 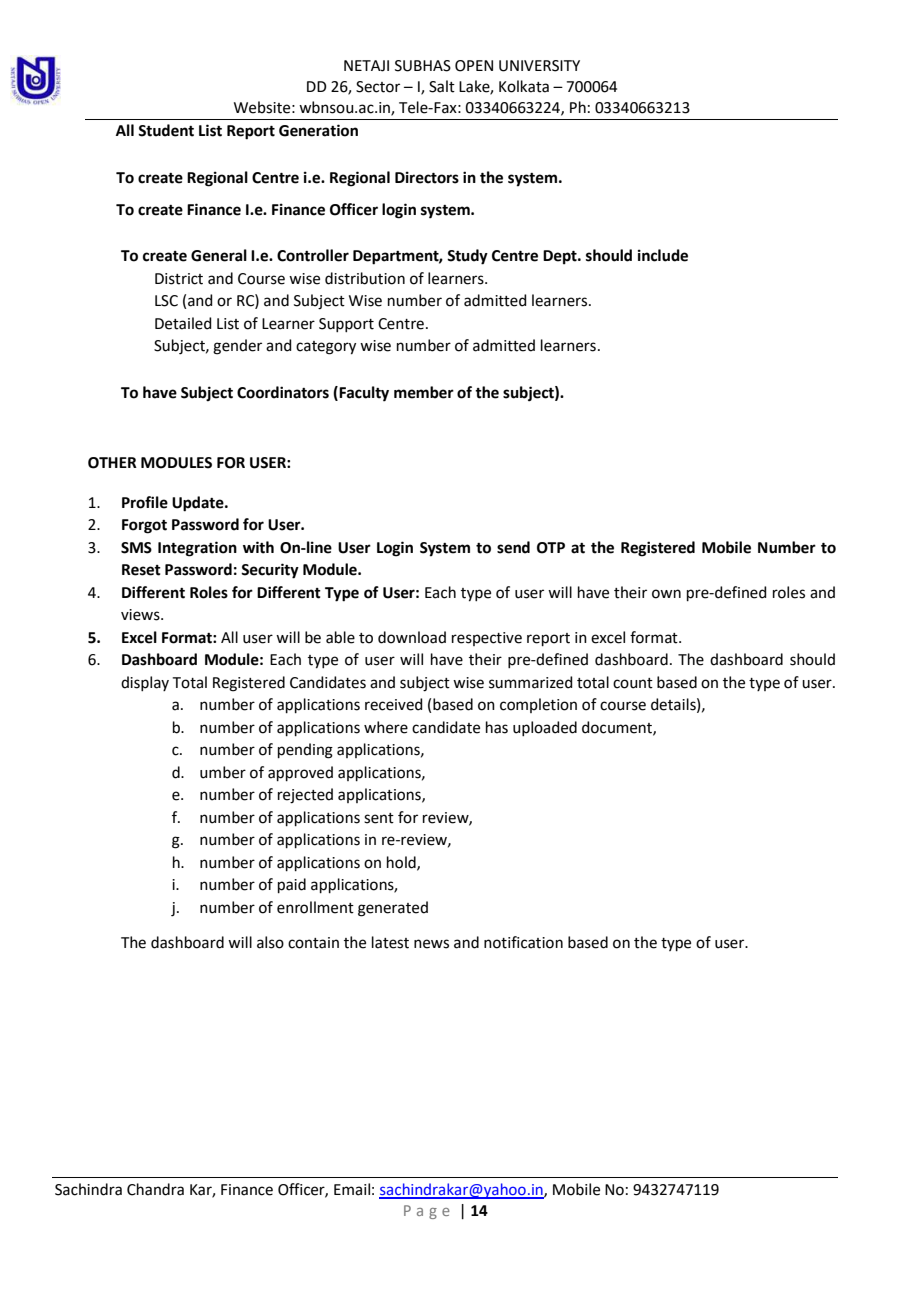 I want to click on Email, so click(x=352, y=1189).
